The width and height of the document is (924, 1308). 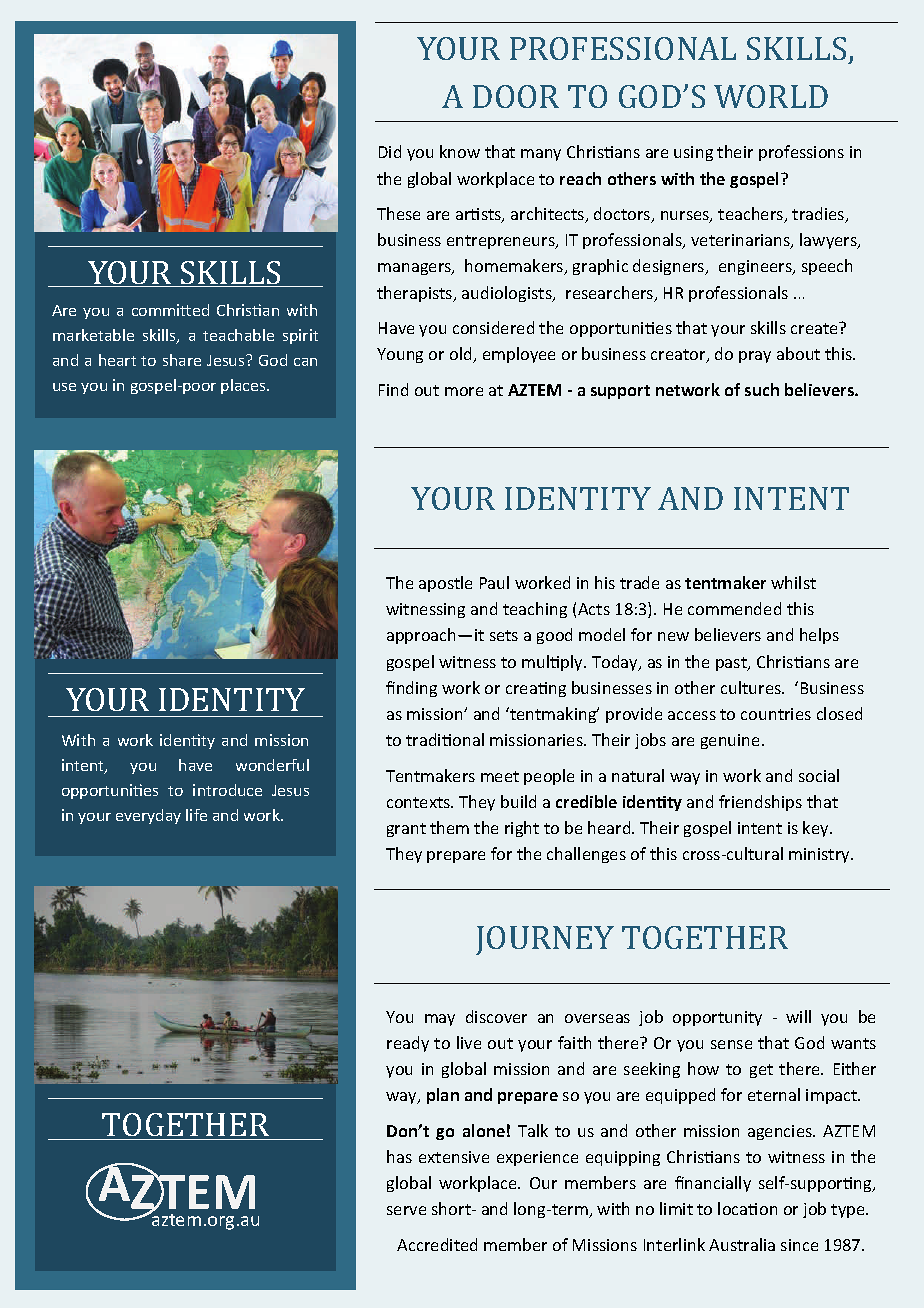 I want to click on cultures, so click(x=752, y=687).
